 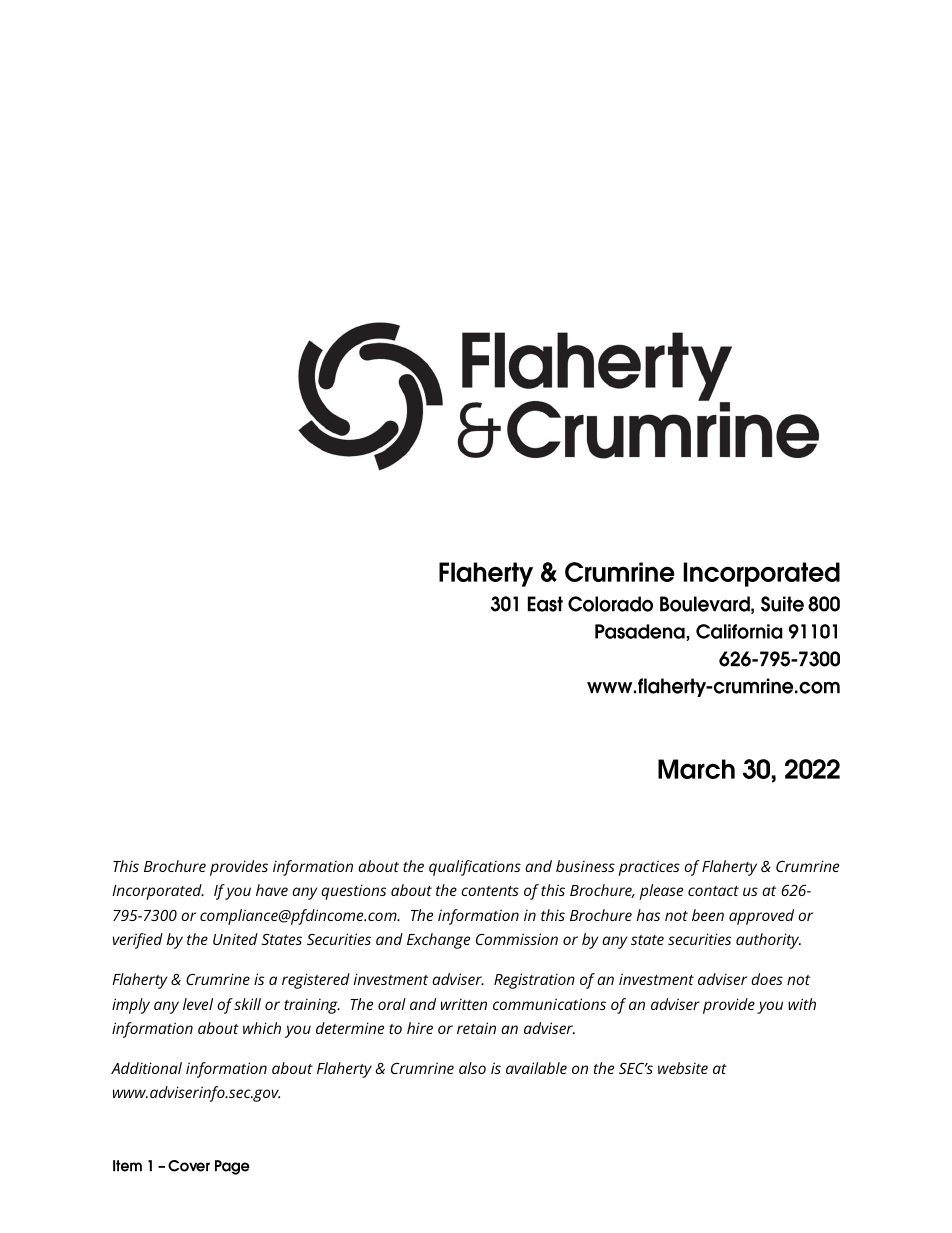 What do you see at coordinates (802, 1004) in the screenshot?
I see `with` at bounding box center [802, 1004].
